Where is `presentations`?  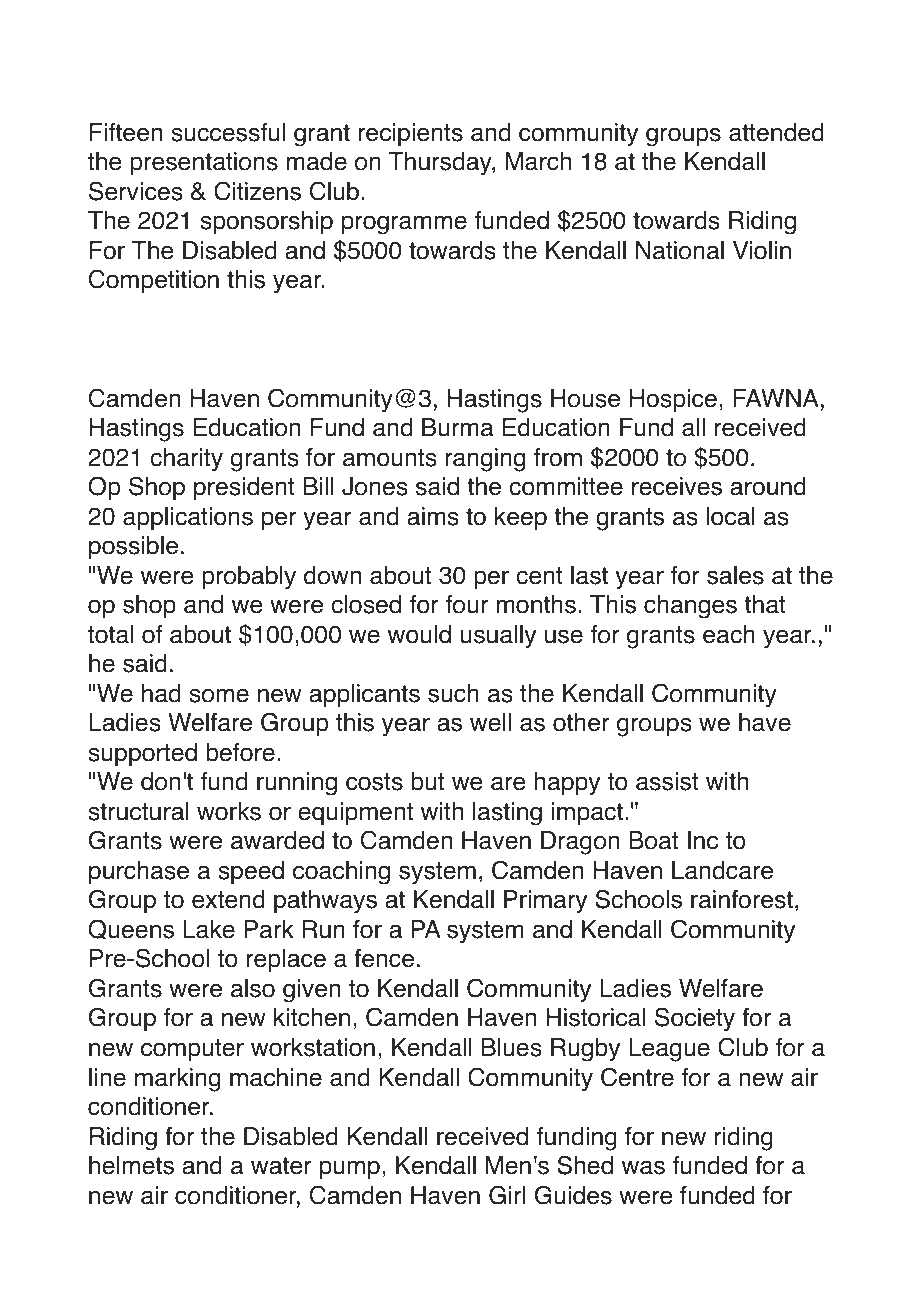
presentations is located at coordinates (204, 163).
